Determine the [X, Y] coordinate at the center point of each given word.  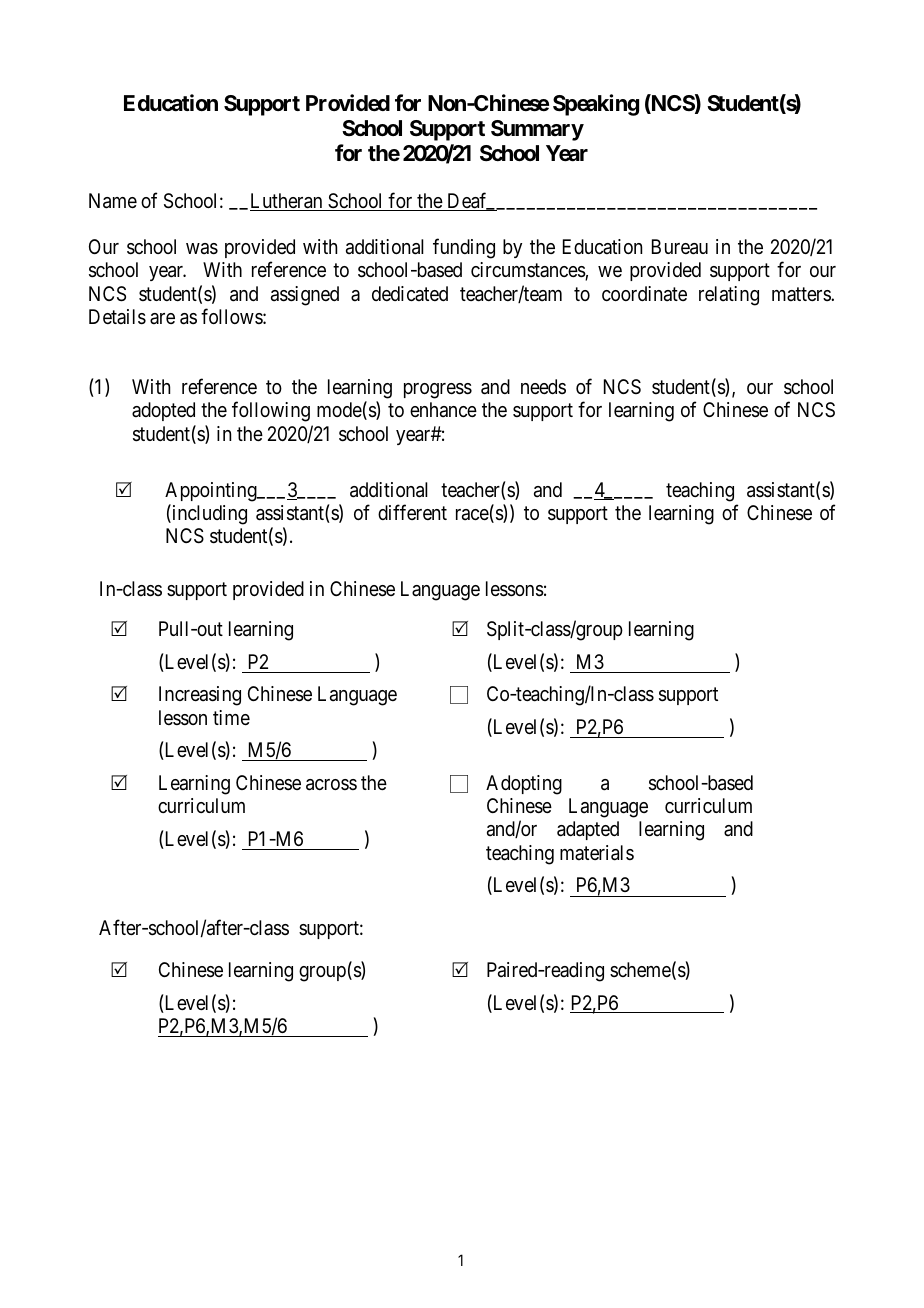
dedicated [410, 293]
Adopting [524, 785]
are [162, 318]
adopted [163, 411]
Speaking [596, 105]
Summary [537, 130]
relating [729, 296]
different [412, 512]
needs [543, 386]
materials [597, 853]
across [331, 785]
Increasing [200, 696]
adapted [588, 830]
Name [113, 201]
